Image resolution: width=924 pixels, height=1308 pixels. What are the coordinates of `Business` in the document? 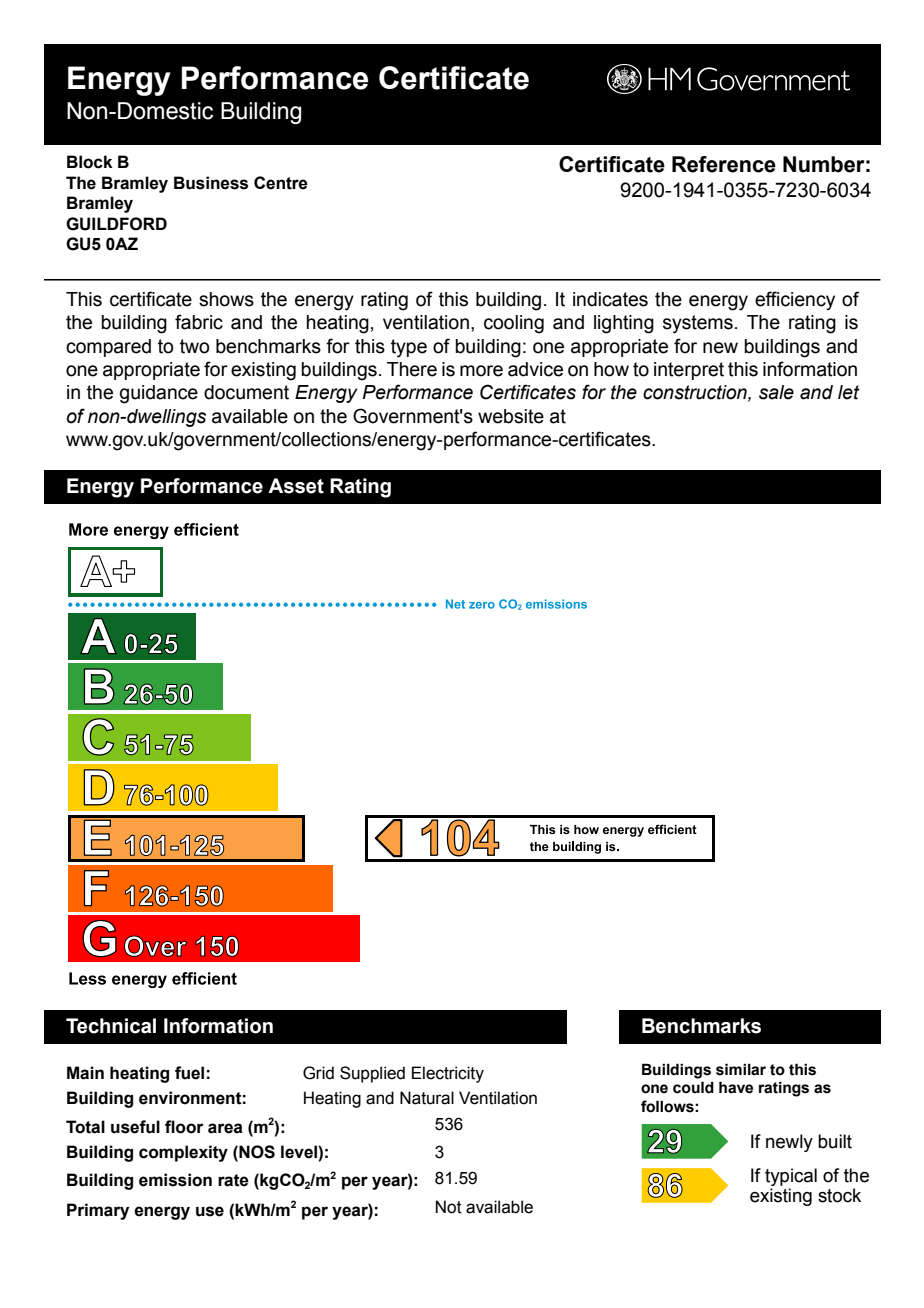 It's located at (211, 183).
